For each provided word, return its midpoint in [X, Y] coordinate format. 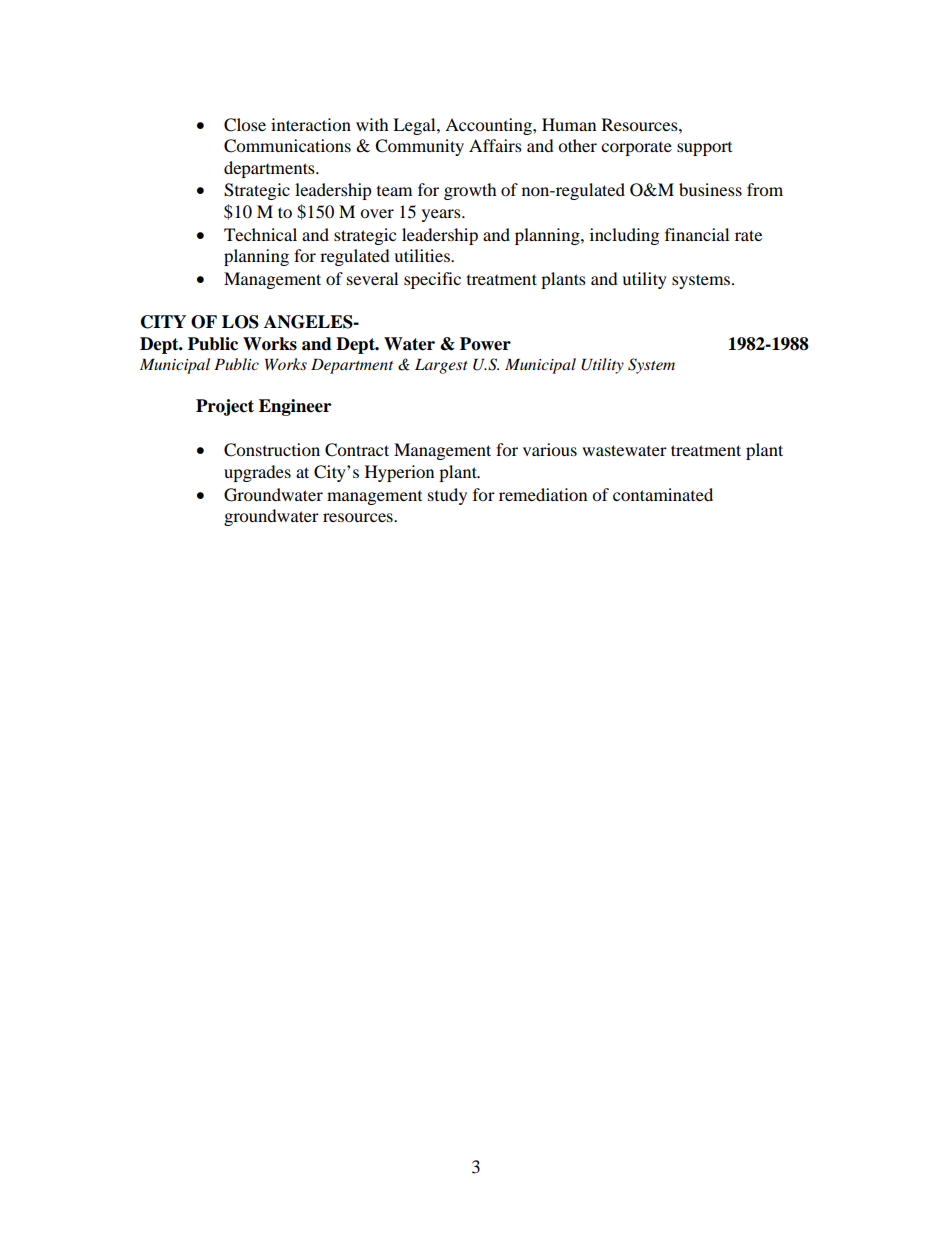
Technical [260, 234]
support [704, 149]
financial [697, 234]
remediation [543, 494]
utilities [423, 255]
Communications [287, 146]
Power [485, 344]
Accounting [489, 126]
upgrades [257, 473]
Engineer [295, 407]
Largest [441, 366]
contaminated [663, 494]
